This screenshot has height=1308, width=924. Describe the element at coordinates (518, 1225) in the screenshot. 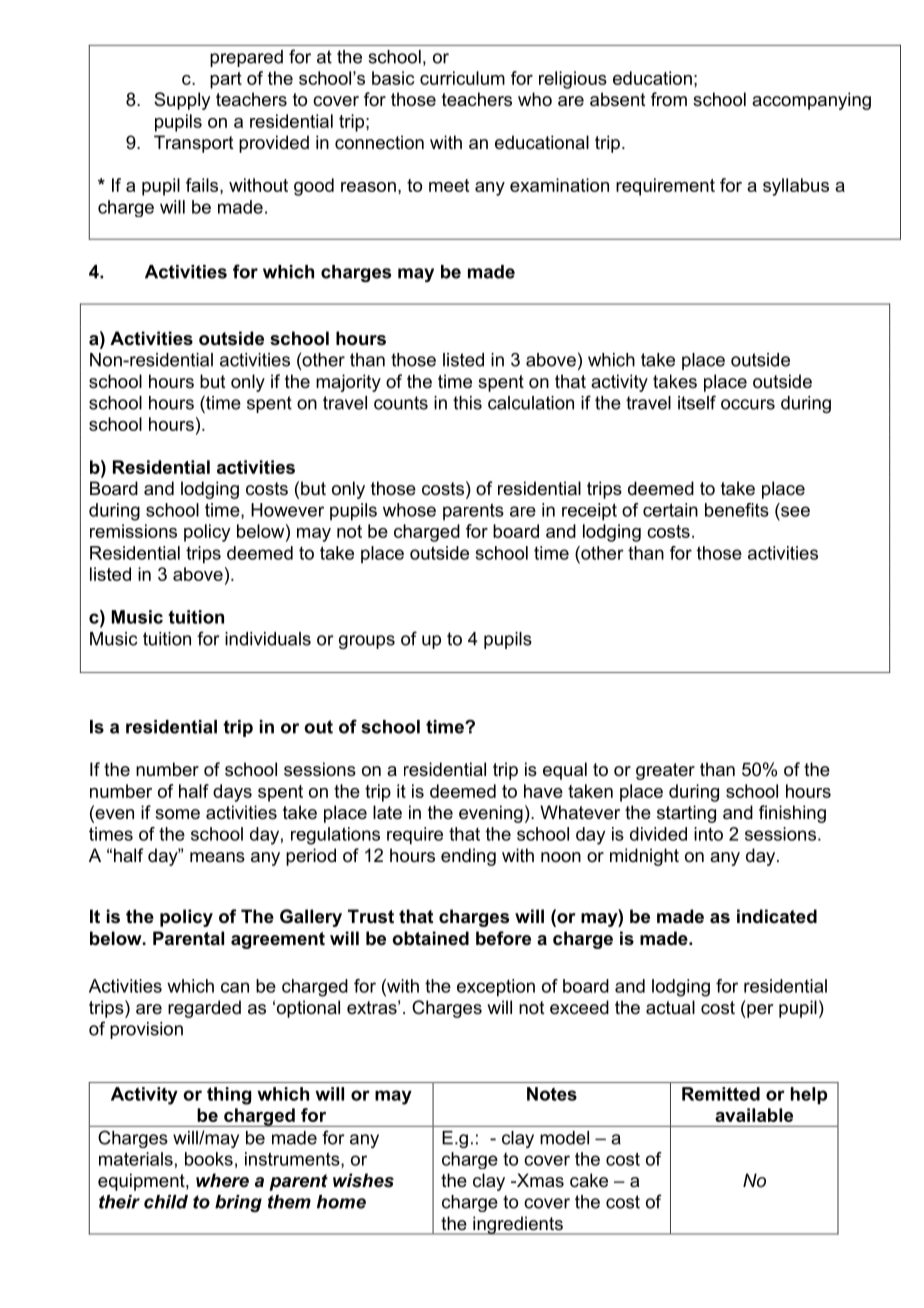

I see `ingredients` at that location.
